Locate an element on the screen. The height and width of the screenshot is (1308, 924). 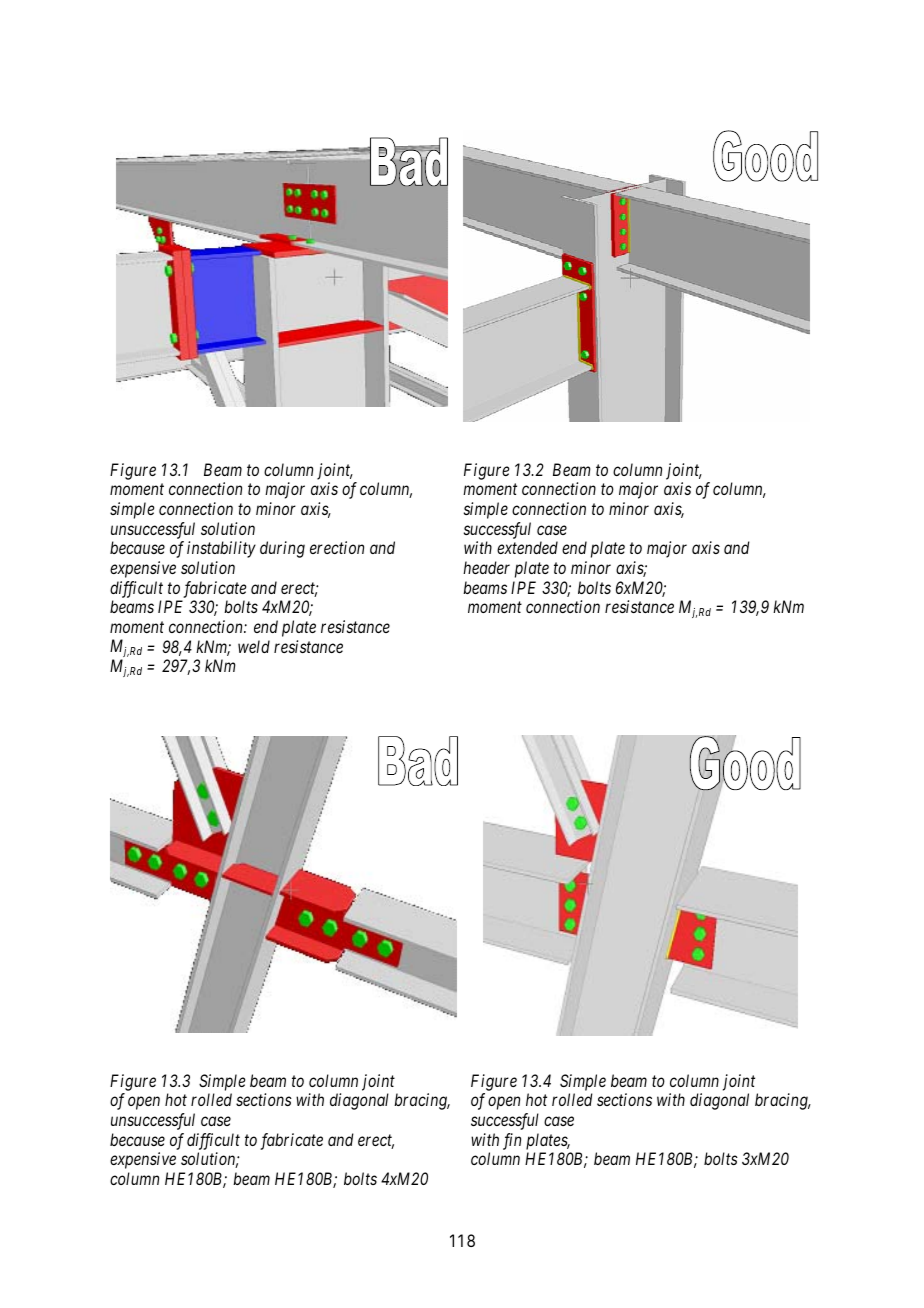
during is located at coordinates (282, 549).
